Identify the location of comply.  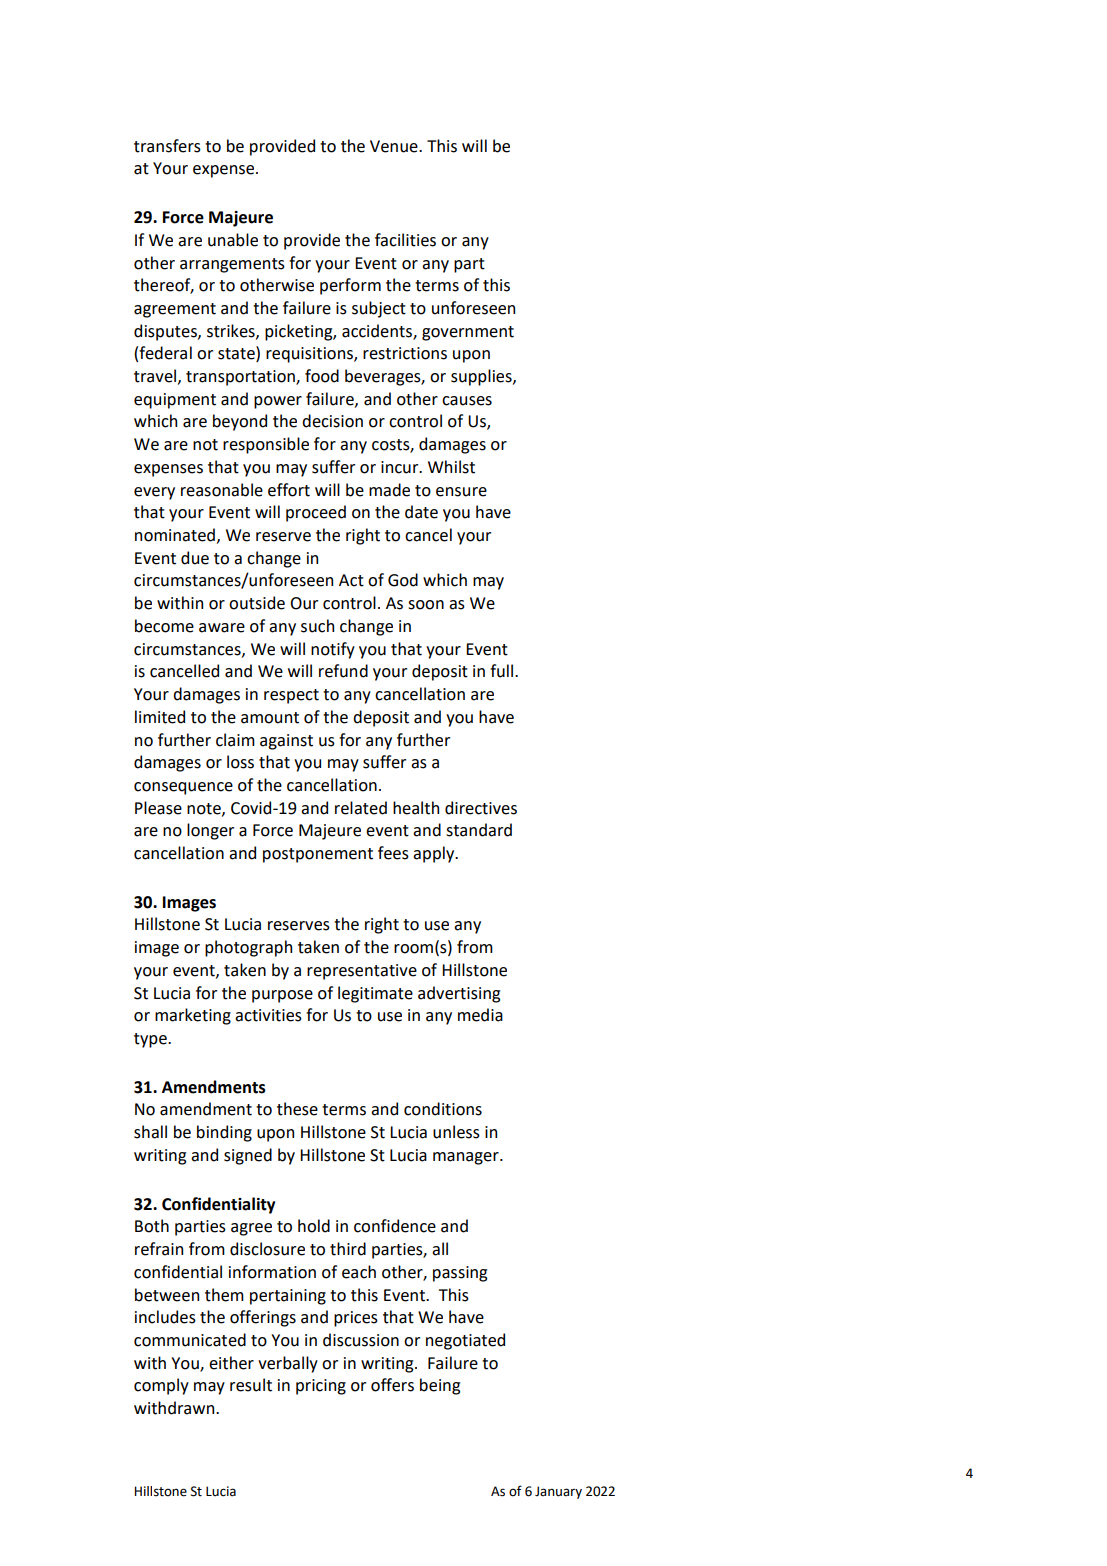
(161, 1386).
